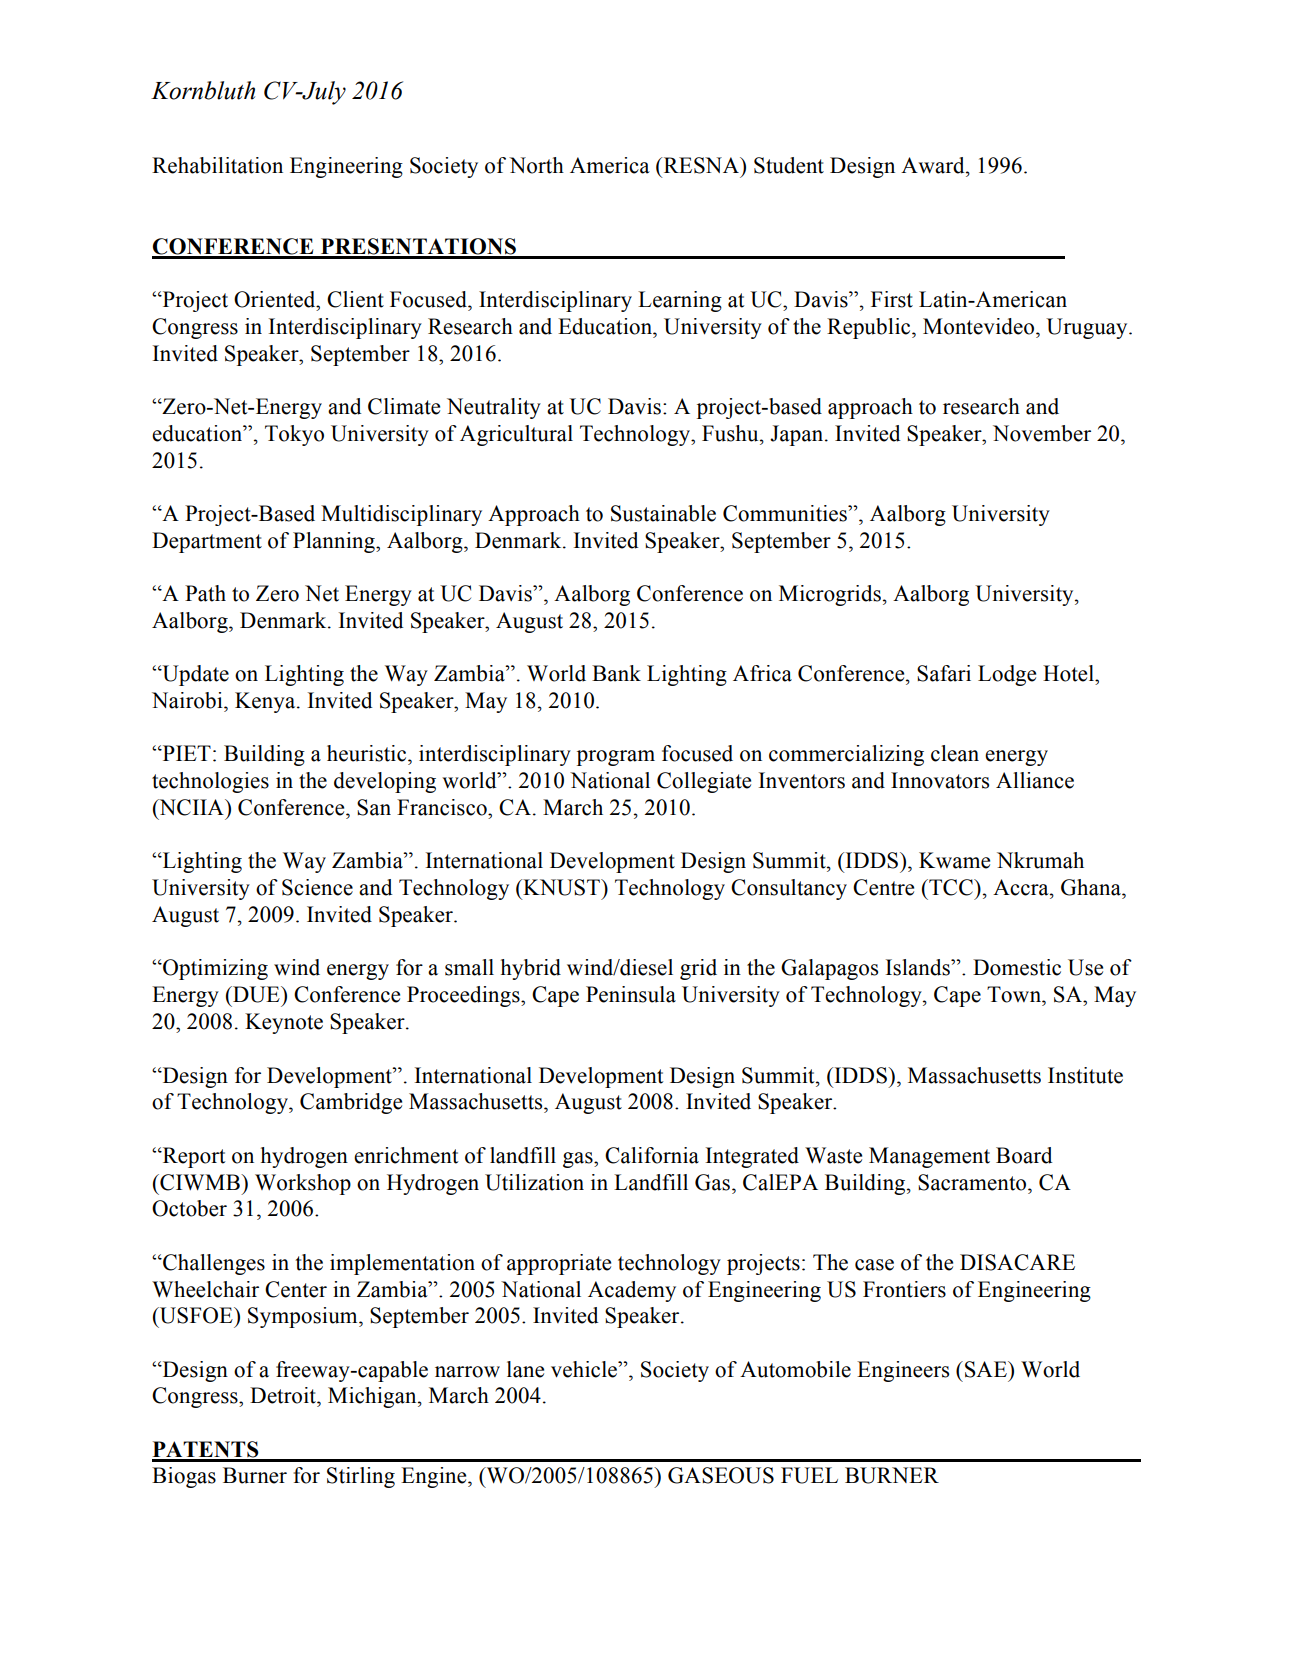 The height and width of the image is (1674, 1293). Describe the element at coordinates (284, 1395) in the image. I see `Detroit` at that location.
